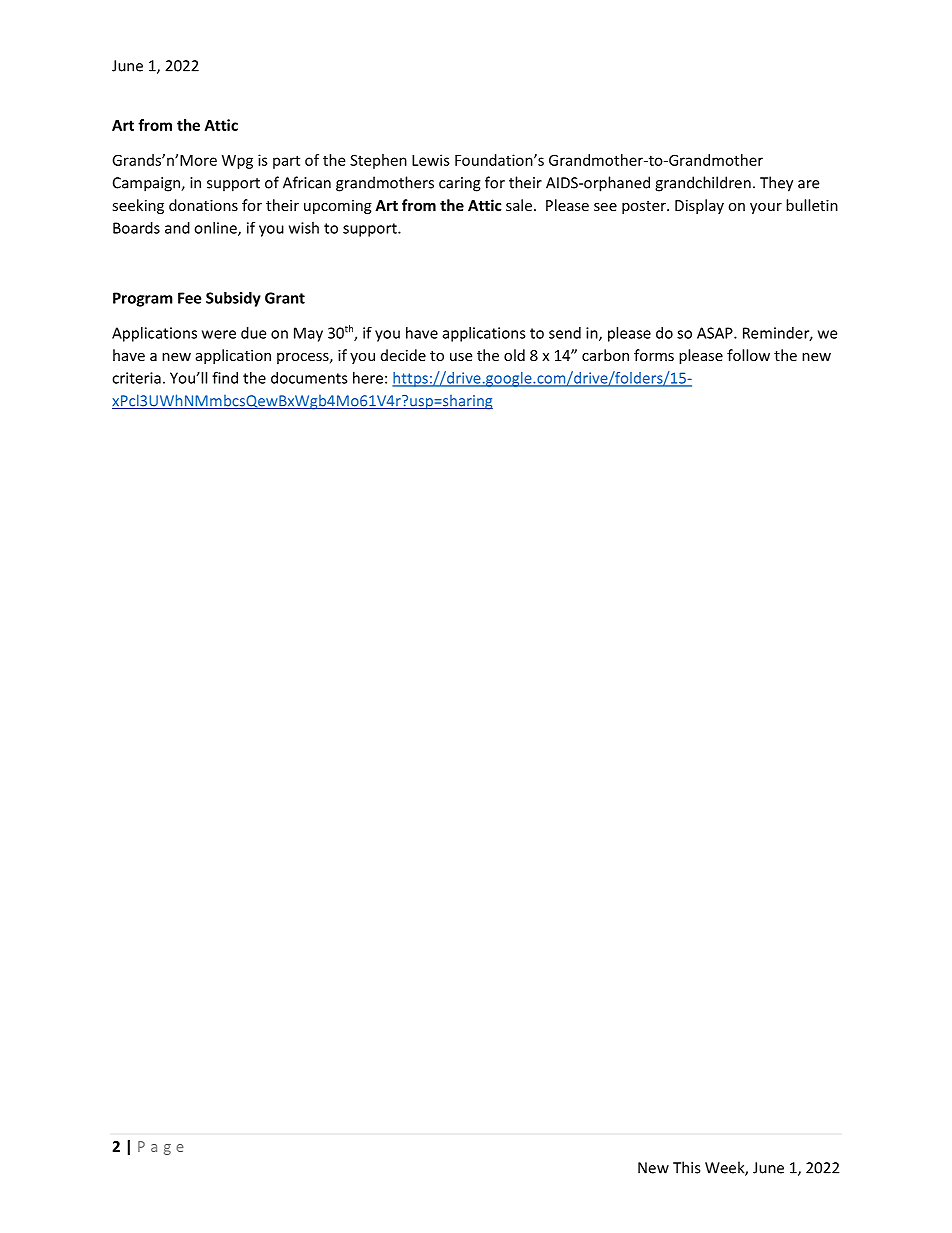 Image resolution: width=952 pixels, height=1233 pixels. What do you see at coordinates (136, 378) in the screenshot?
I see `criteria` at bounding box center [136, 378].
